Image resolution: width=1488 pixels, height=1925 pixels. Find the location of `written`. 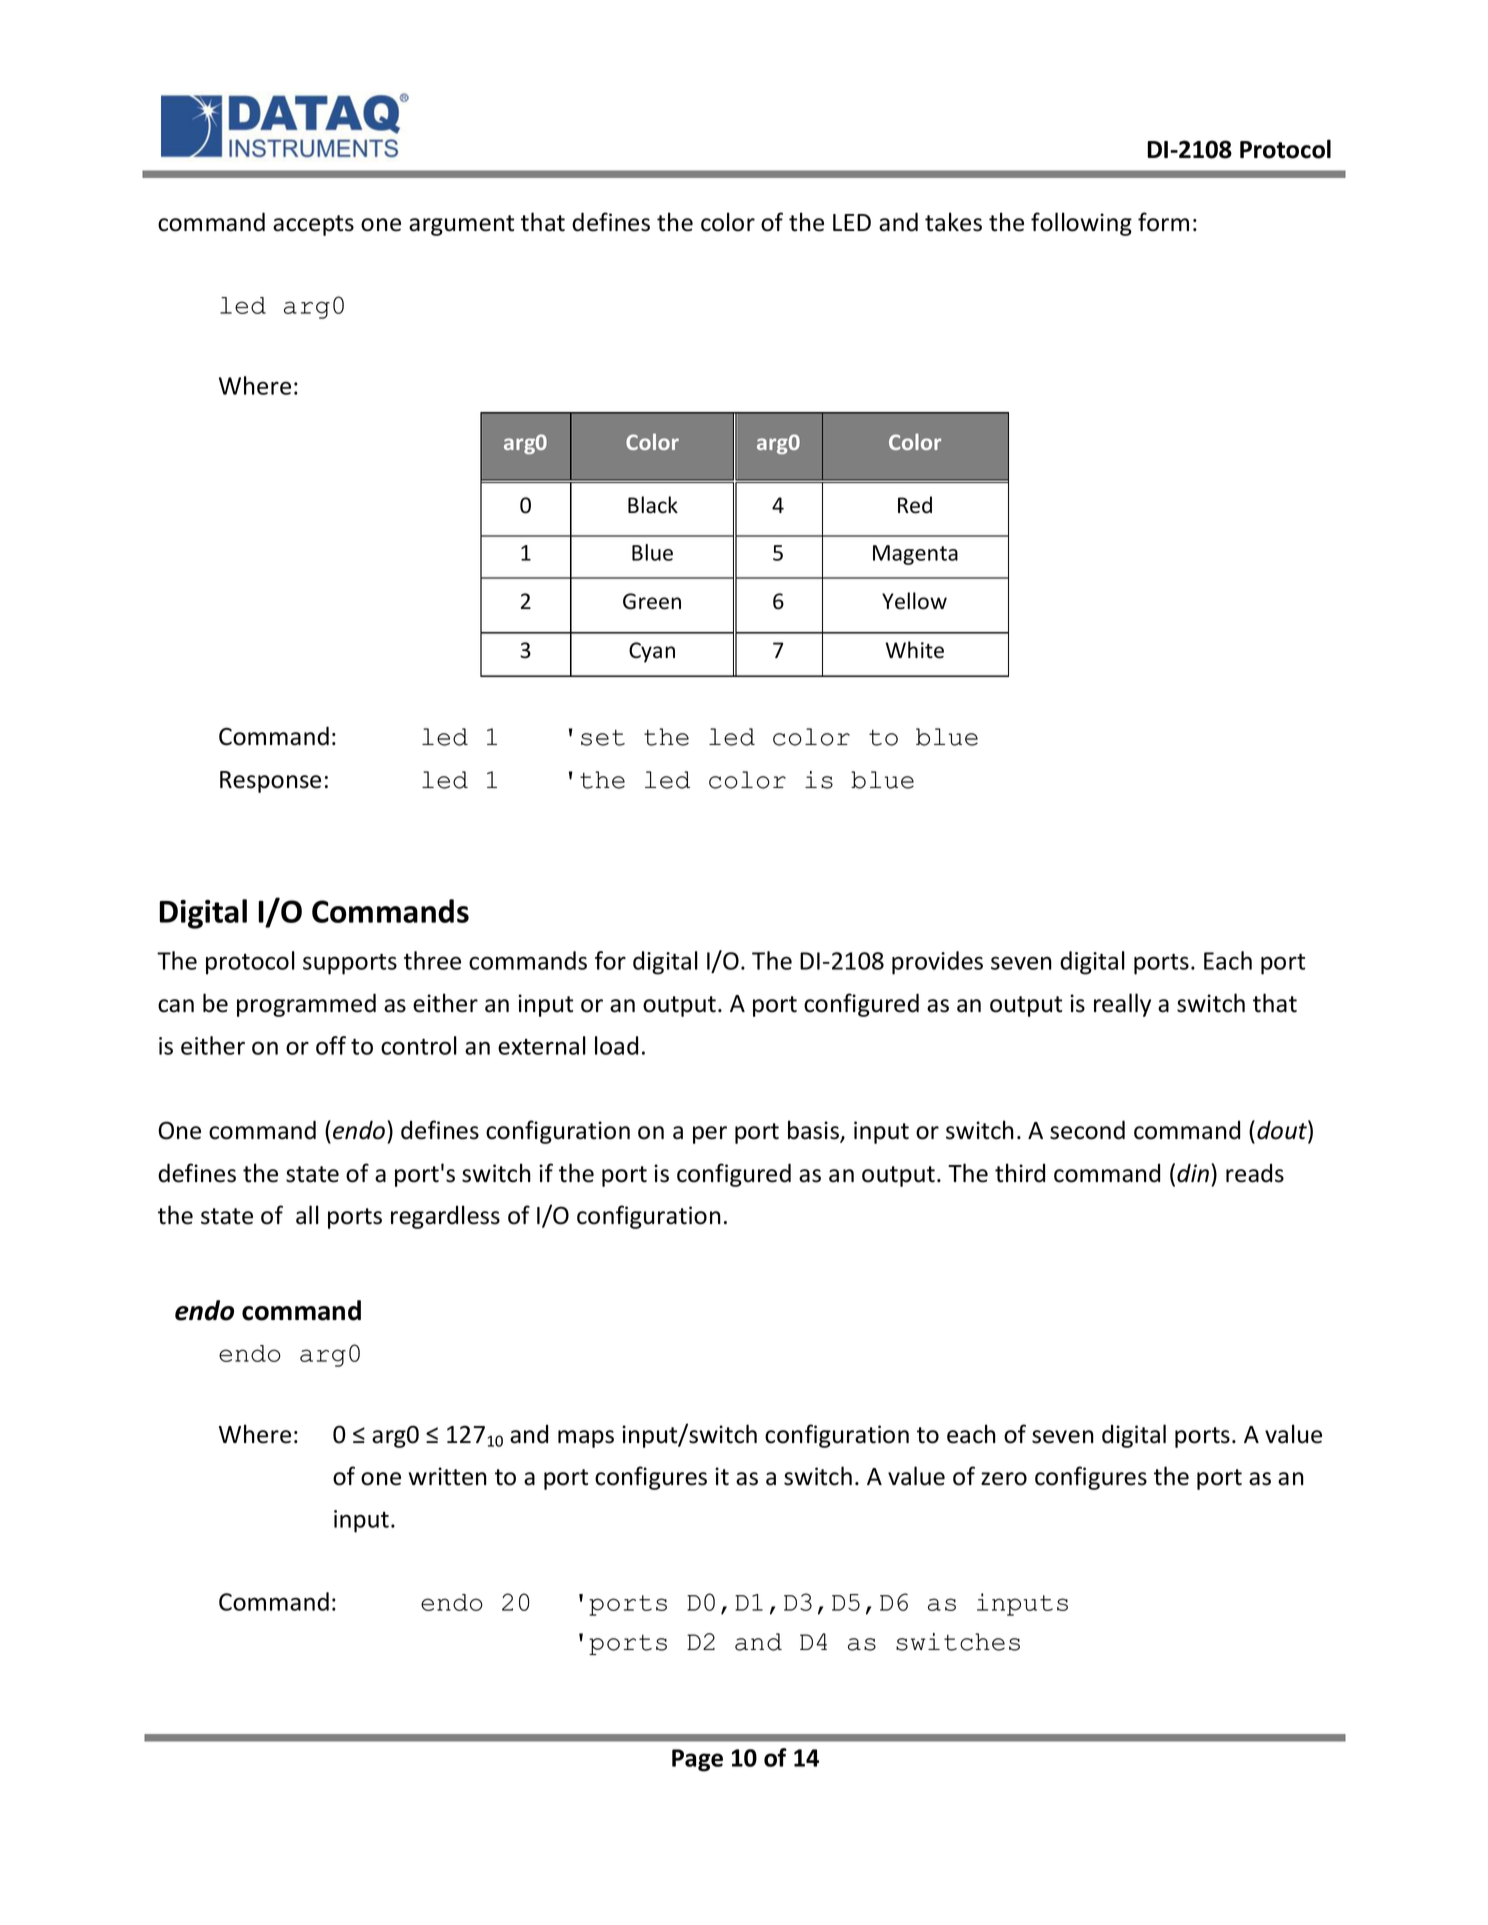

written is located at coordinates (447, 1476).
